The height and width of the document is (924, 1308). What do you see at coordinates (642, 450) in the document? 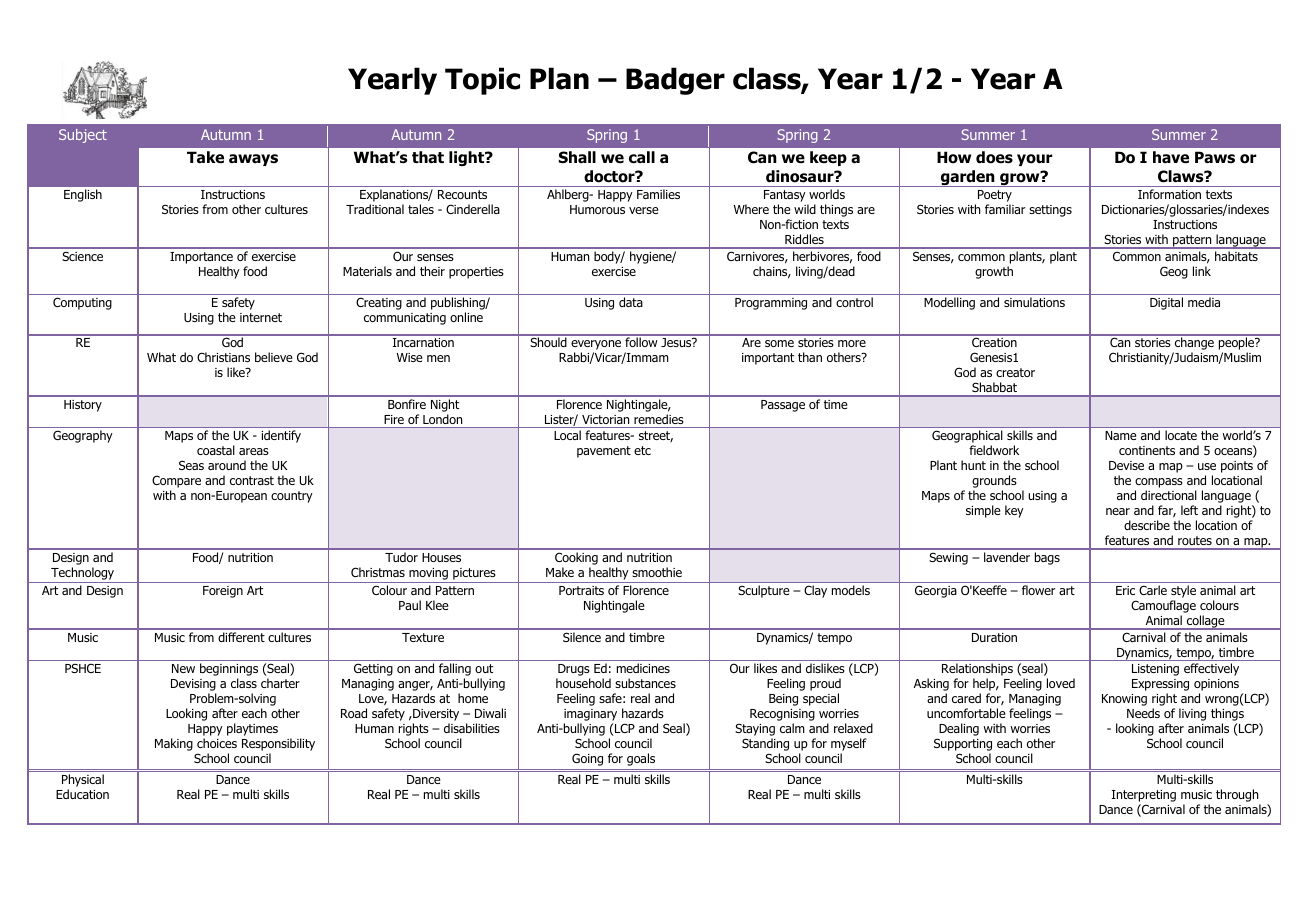
I see `etc` at bounding box center [642, 450].
